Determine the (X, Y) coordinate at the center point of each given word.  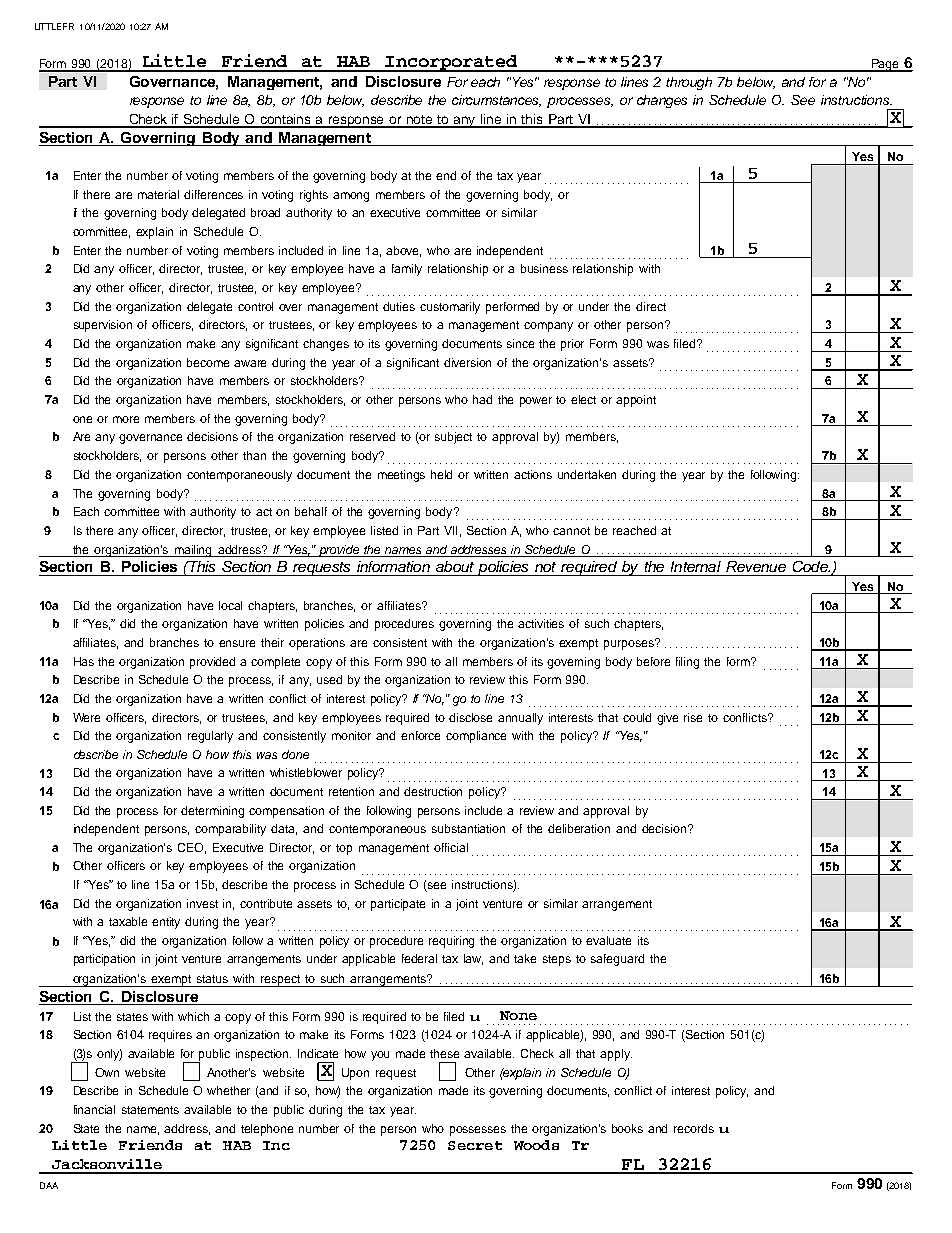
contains (286, 120)
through (689, 83)
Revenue (756, 566)
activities (541, 623)
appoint (636, 401)
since (520, 343)
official (451, 847)
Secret (475, 1145)
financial (94, 1109)
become (208, 362)
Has (84, 661)
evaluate (608, 940)
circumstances (496, 101)
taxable (128, 921)
